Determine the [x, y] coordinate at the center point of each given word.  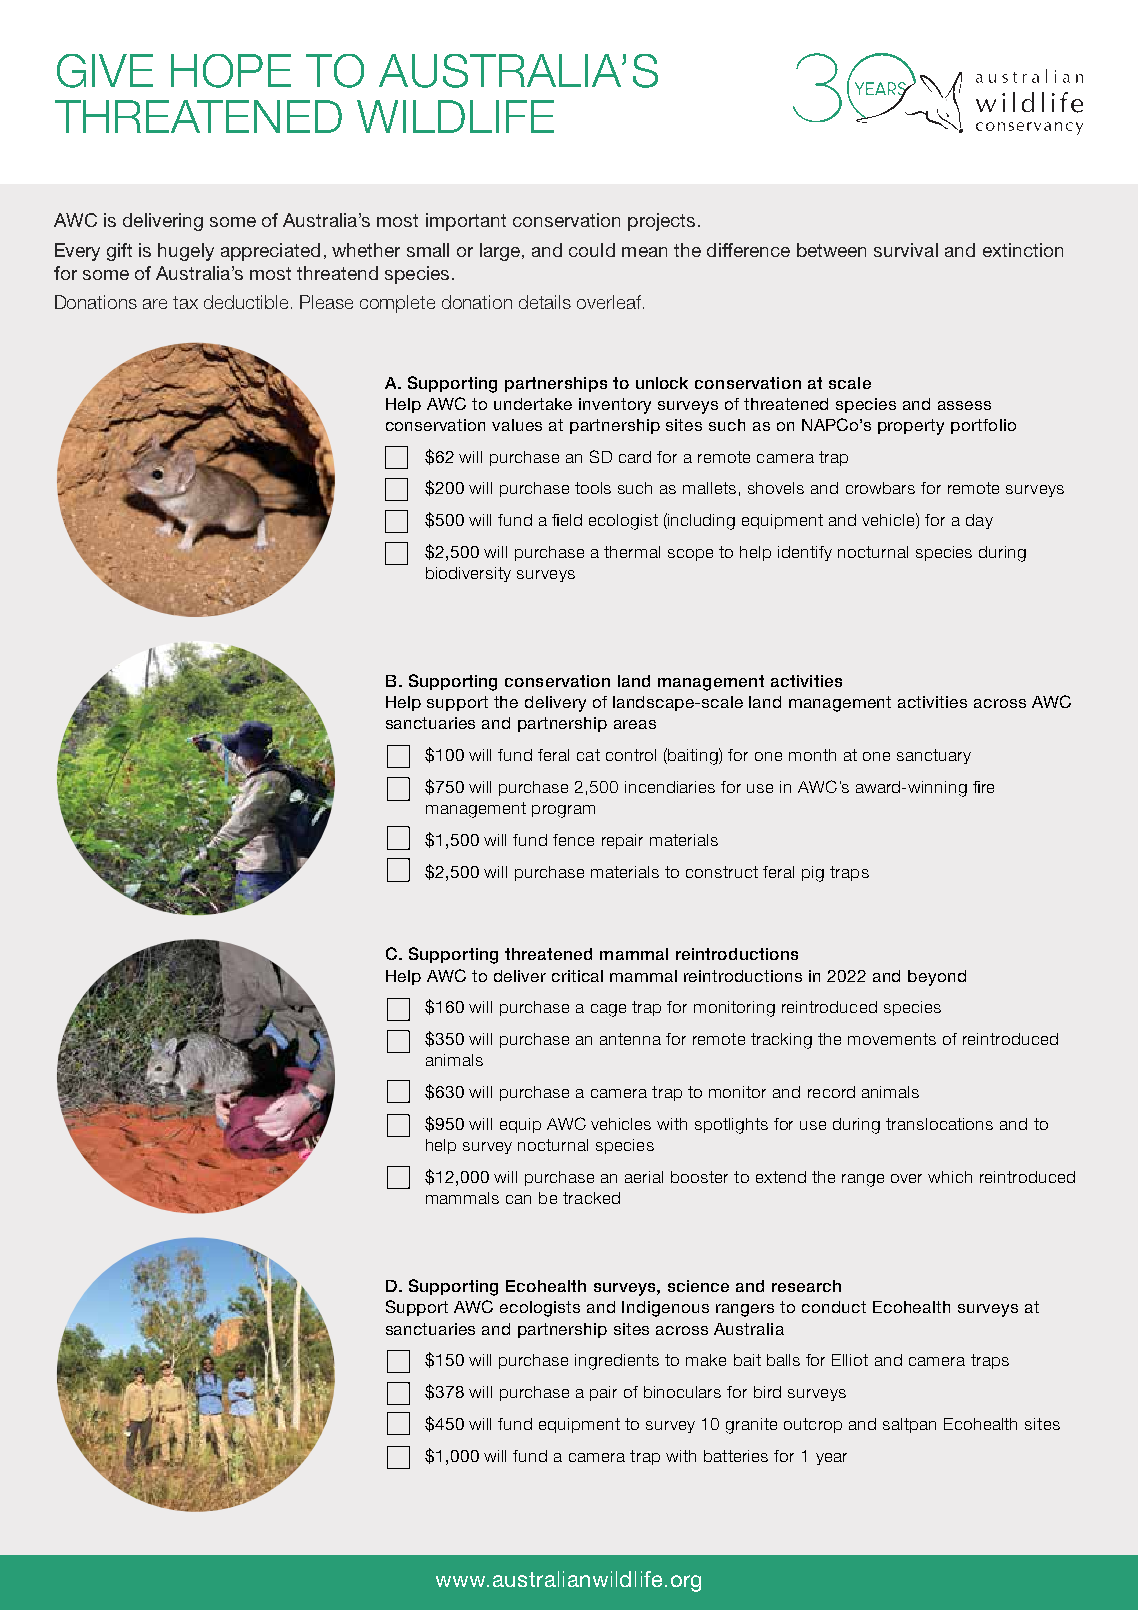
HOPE [231, 71]
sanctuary [934, 756]
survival [906, 250]
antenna [630, 1039]
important [466, 222]
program [563, 811]
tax [185, 302]
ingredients [617, 1362]
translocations [939, 1124]
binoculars [682, 1392]
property [911, 427]
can [518, 1199]
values [517, 425]
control [631, 755]
